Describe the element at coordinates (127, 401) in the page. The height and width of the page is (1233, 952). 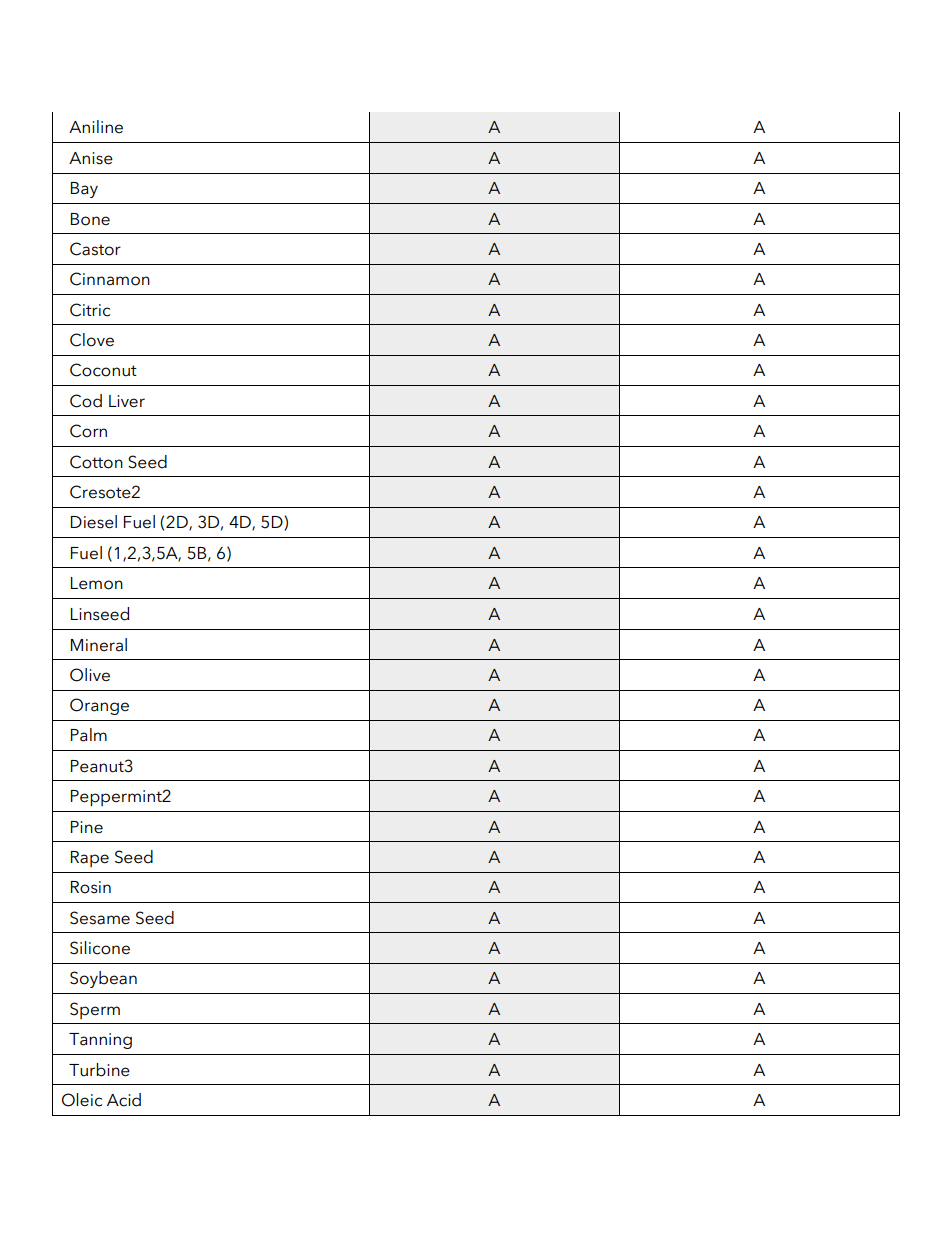
I see `Liver` at that location.
